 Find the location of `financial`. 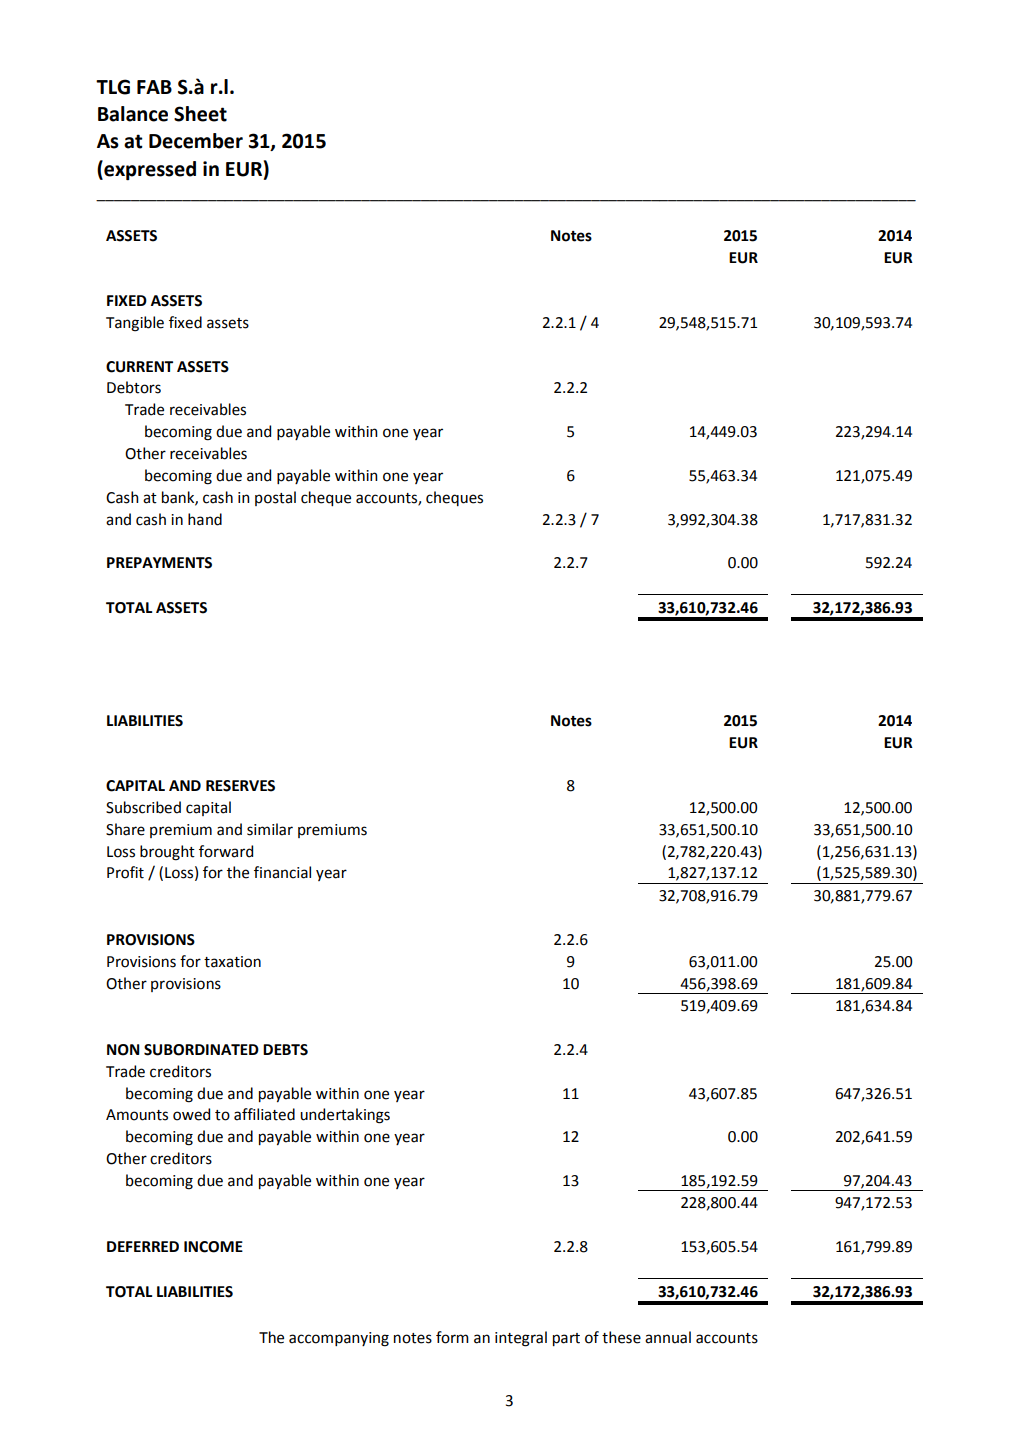

financial is located at coordinates (282, 872).
